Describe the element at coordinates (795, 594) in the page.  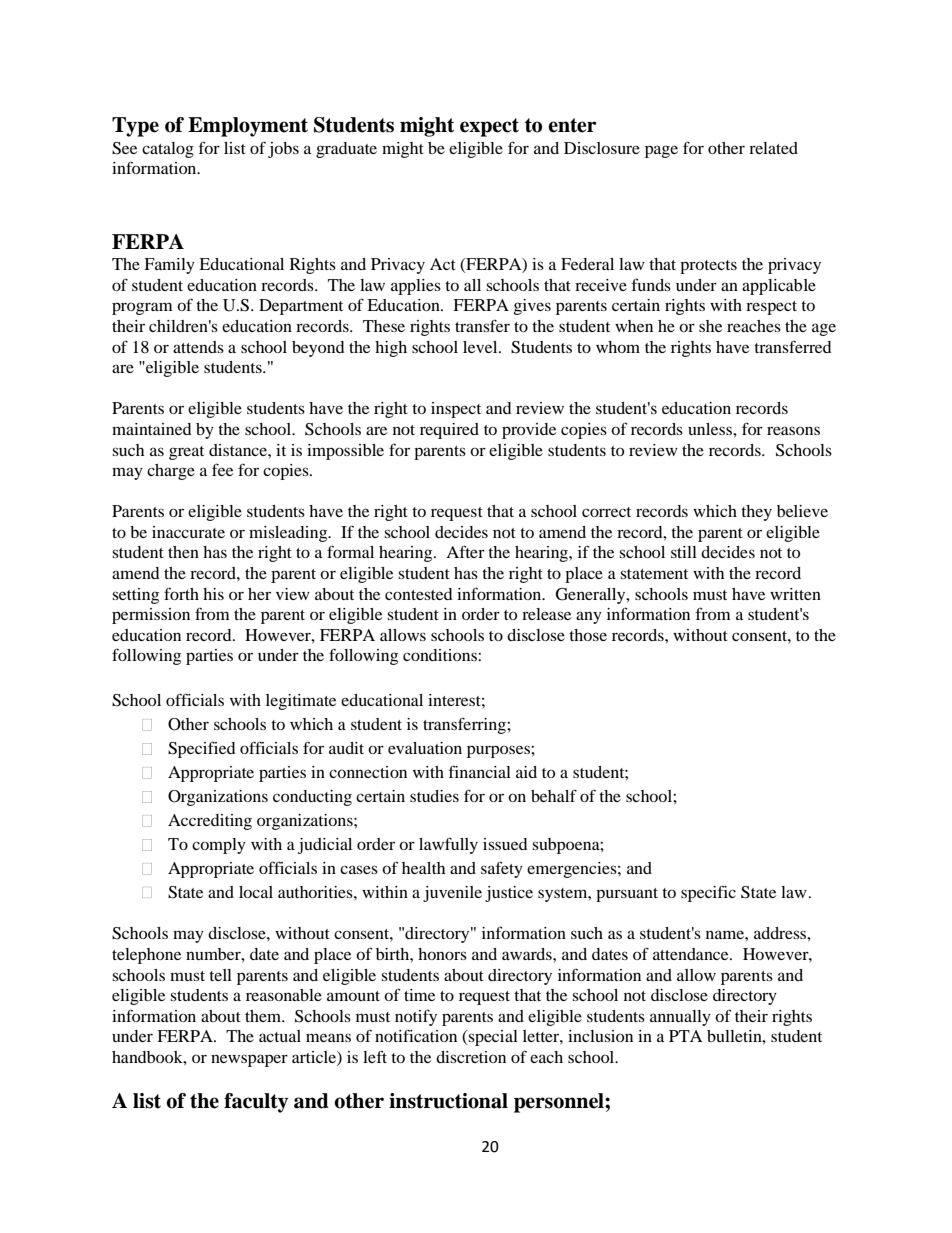
I see `written` at that location.
